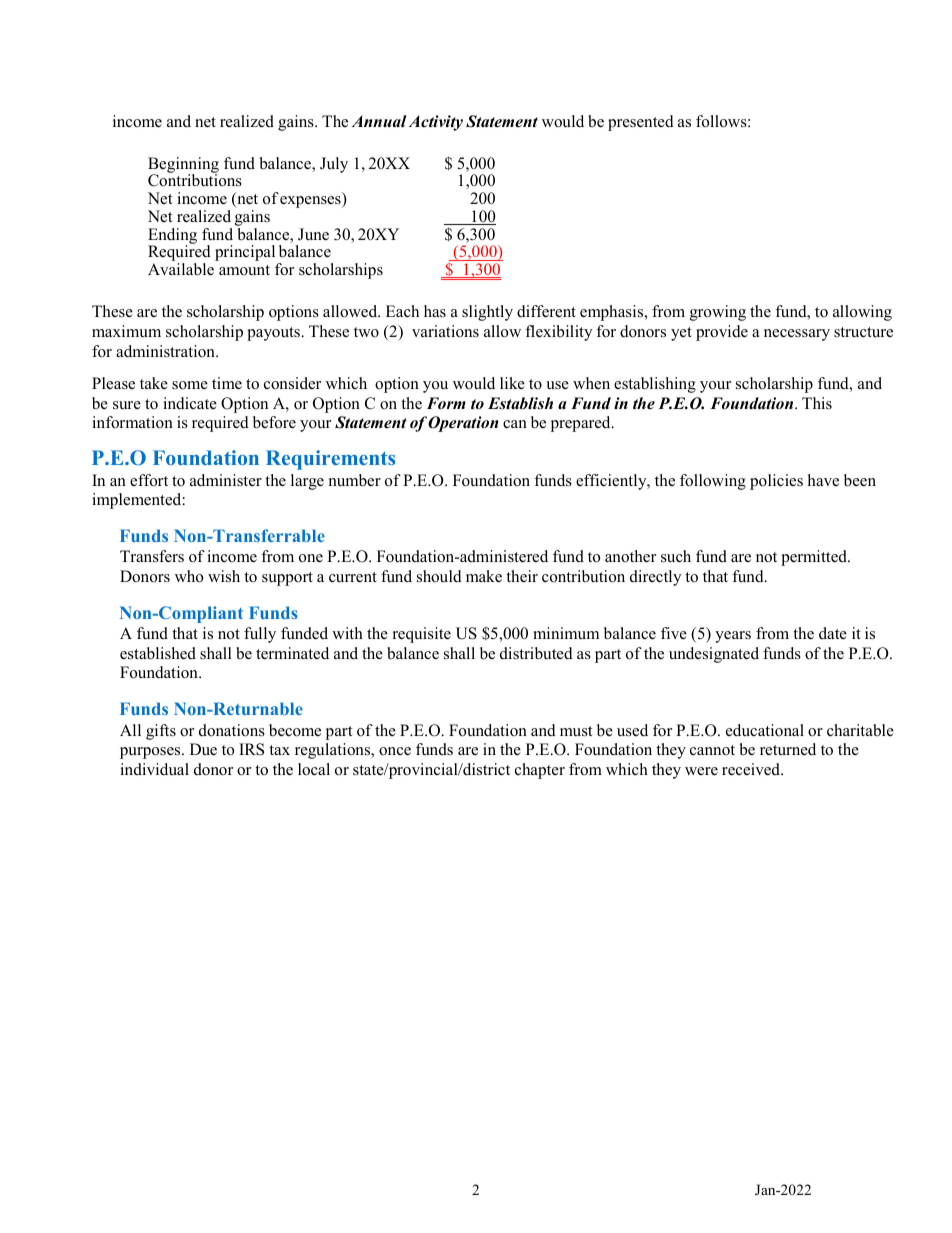 The width and height of the page is (952, 1233). I want to click on Beginning, so click(183, 166).
